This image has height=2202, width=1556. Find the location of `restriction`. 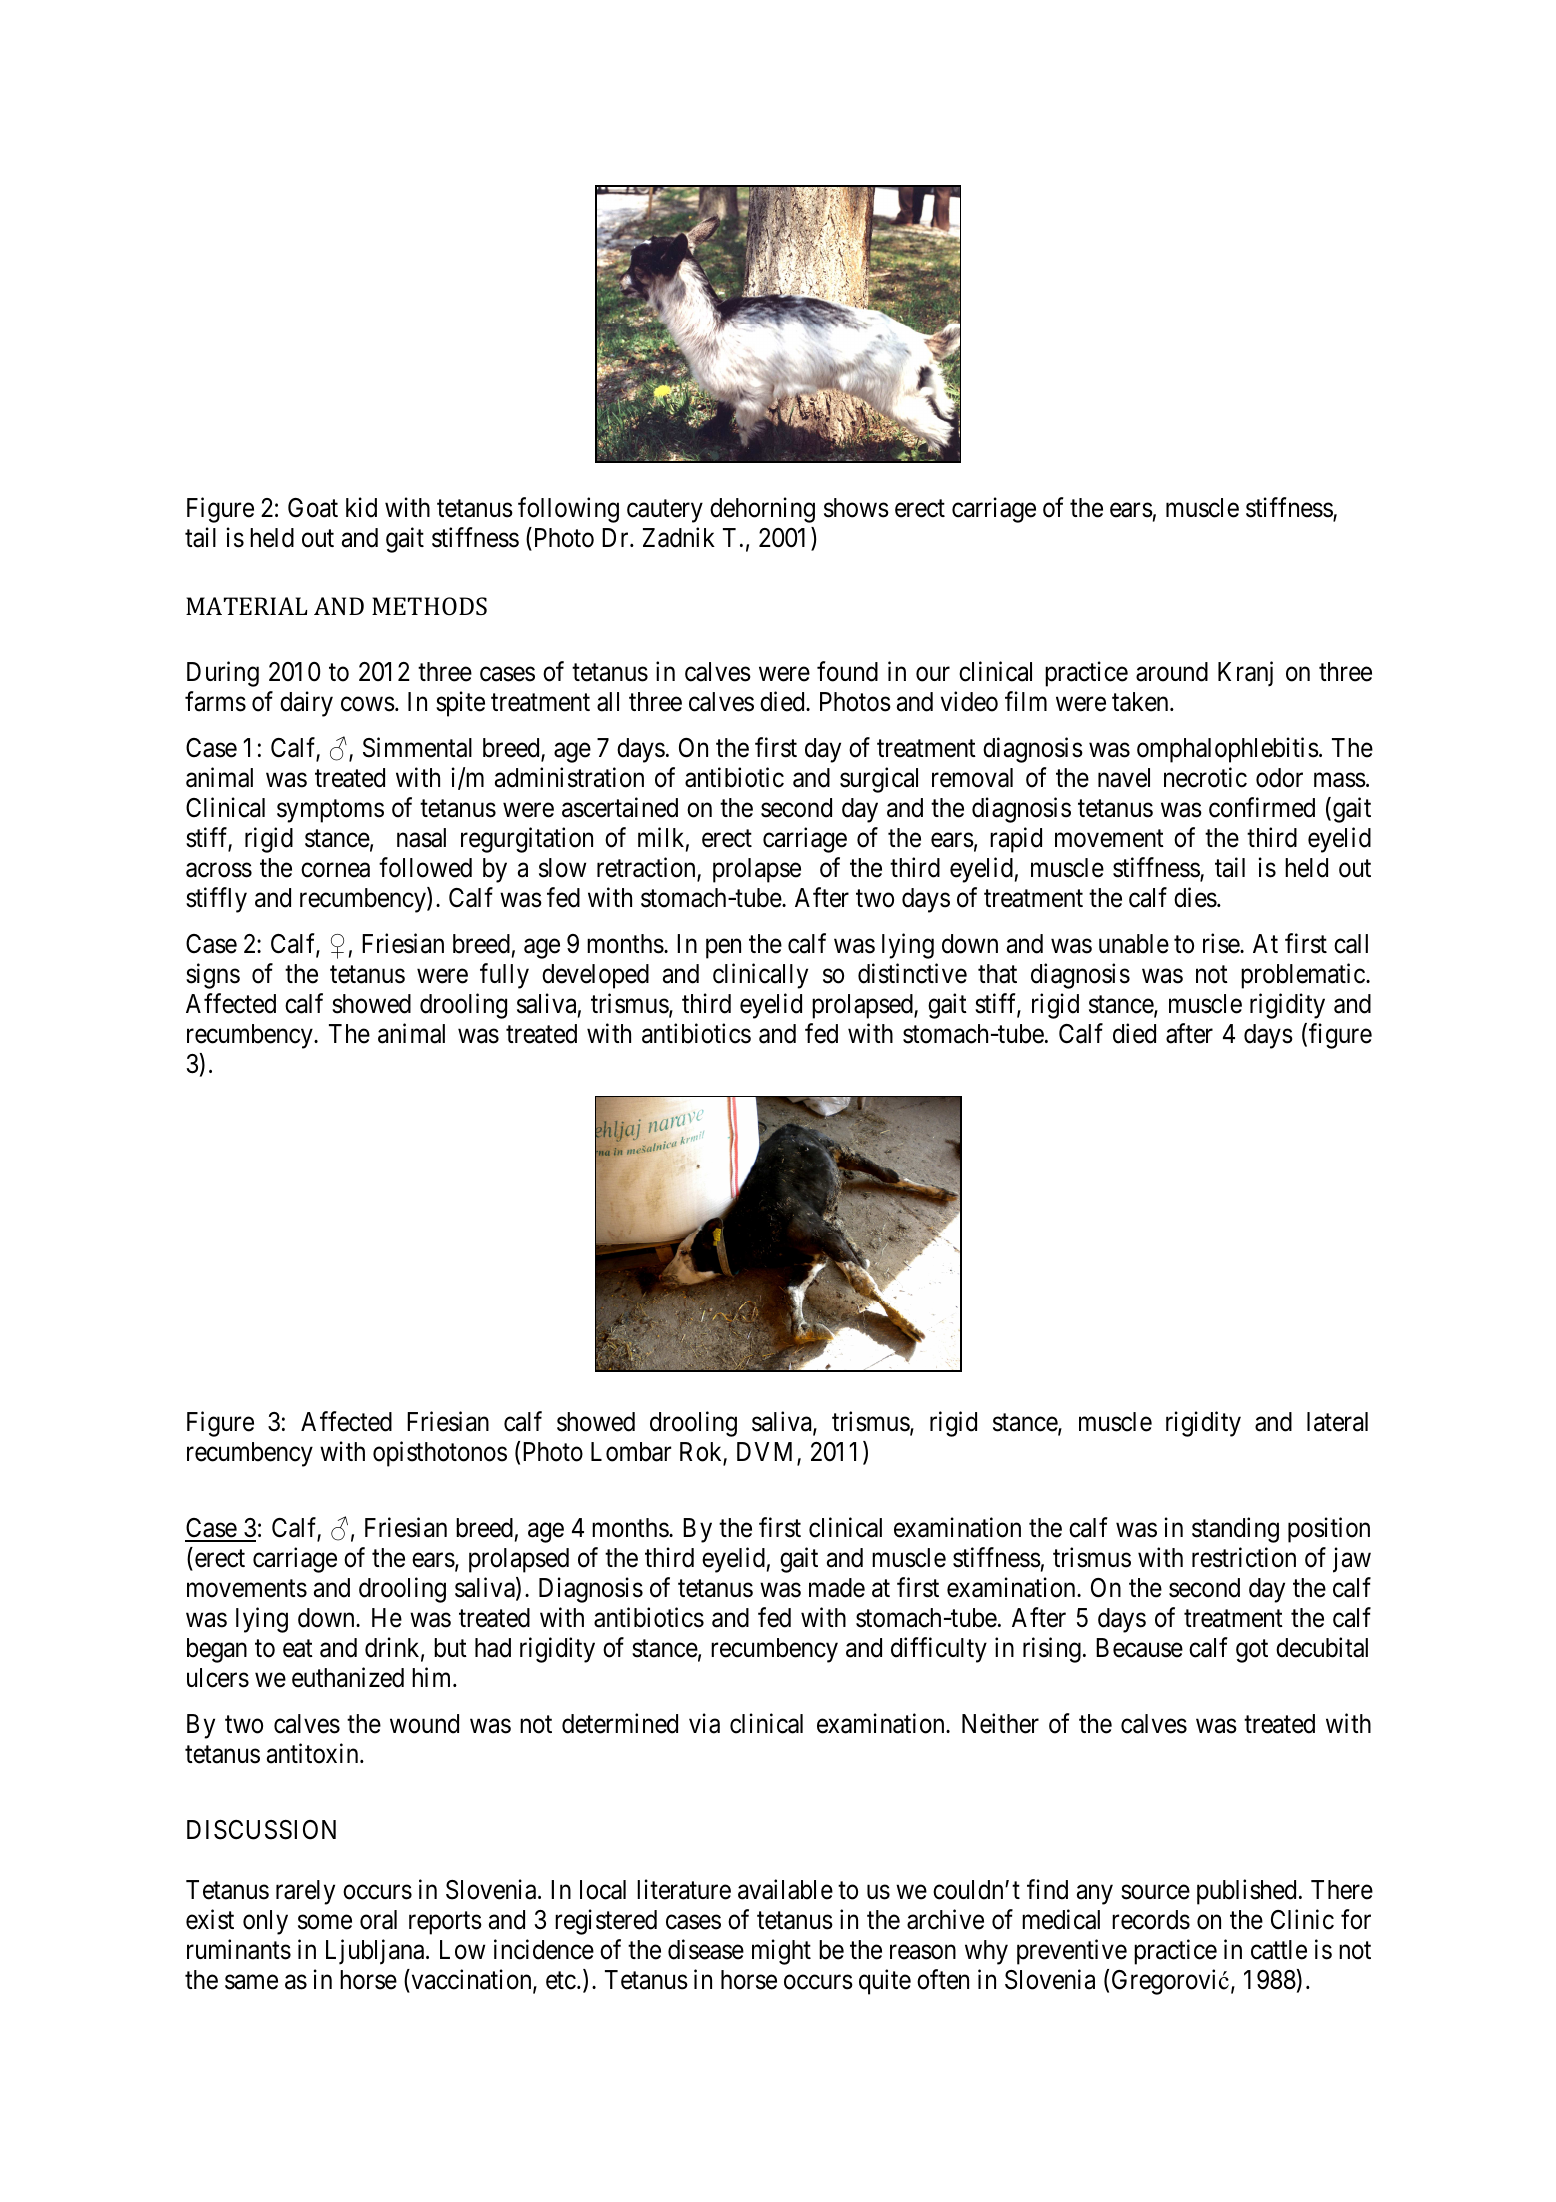

restriction is located at coordinates (1244, 1557).
